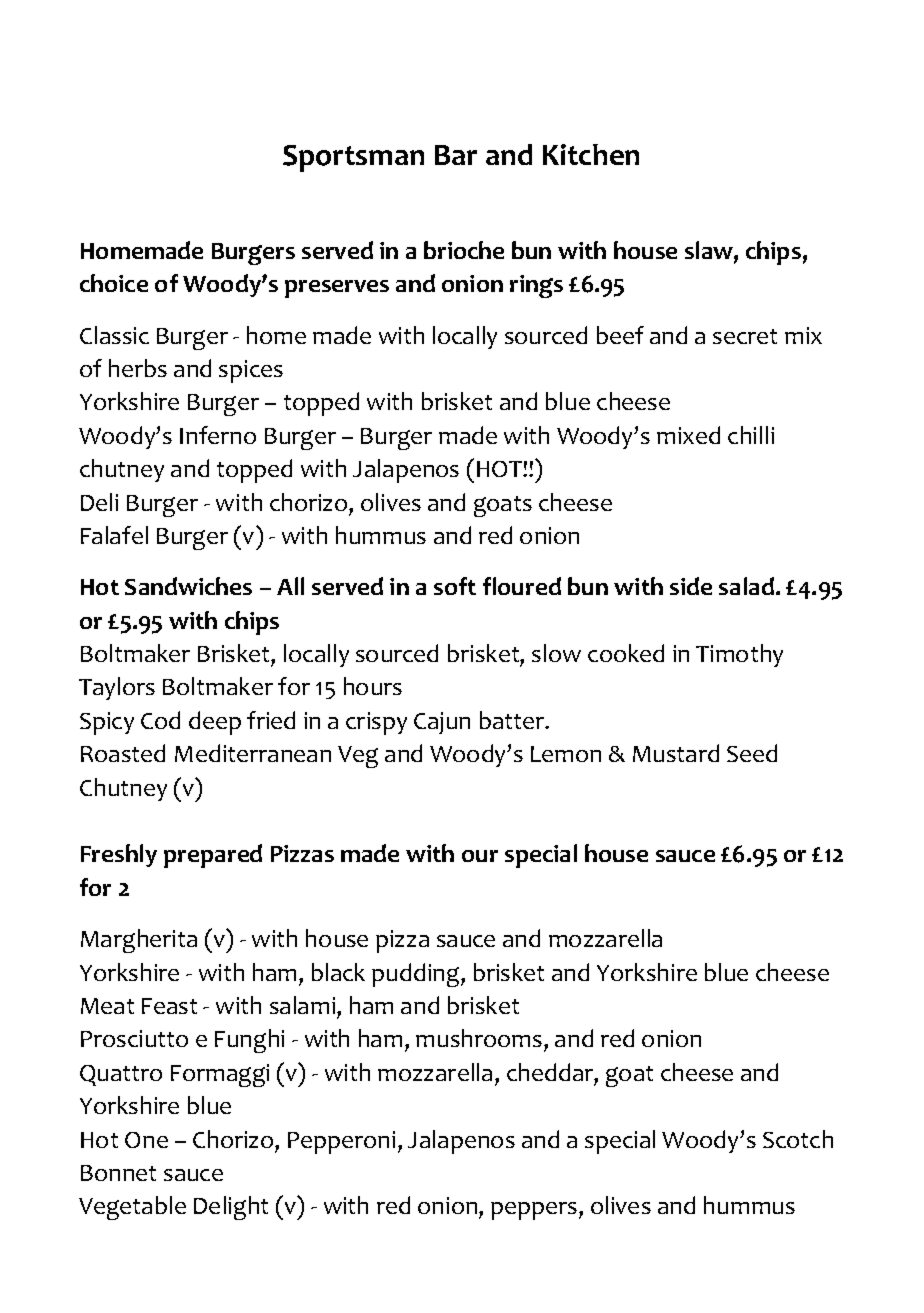  What do you see at coordinates (146, 1140) in the screenshot?
I see `One` at bounding box center [146, 1140].
